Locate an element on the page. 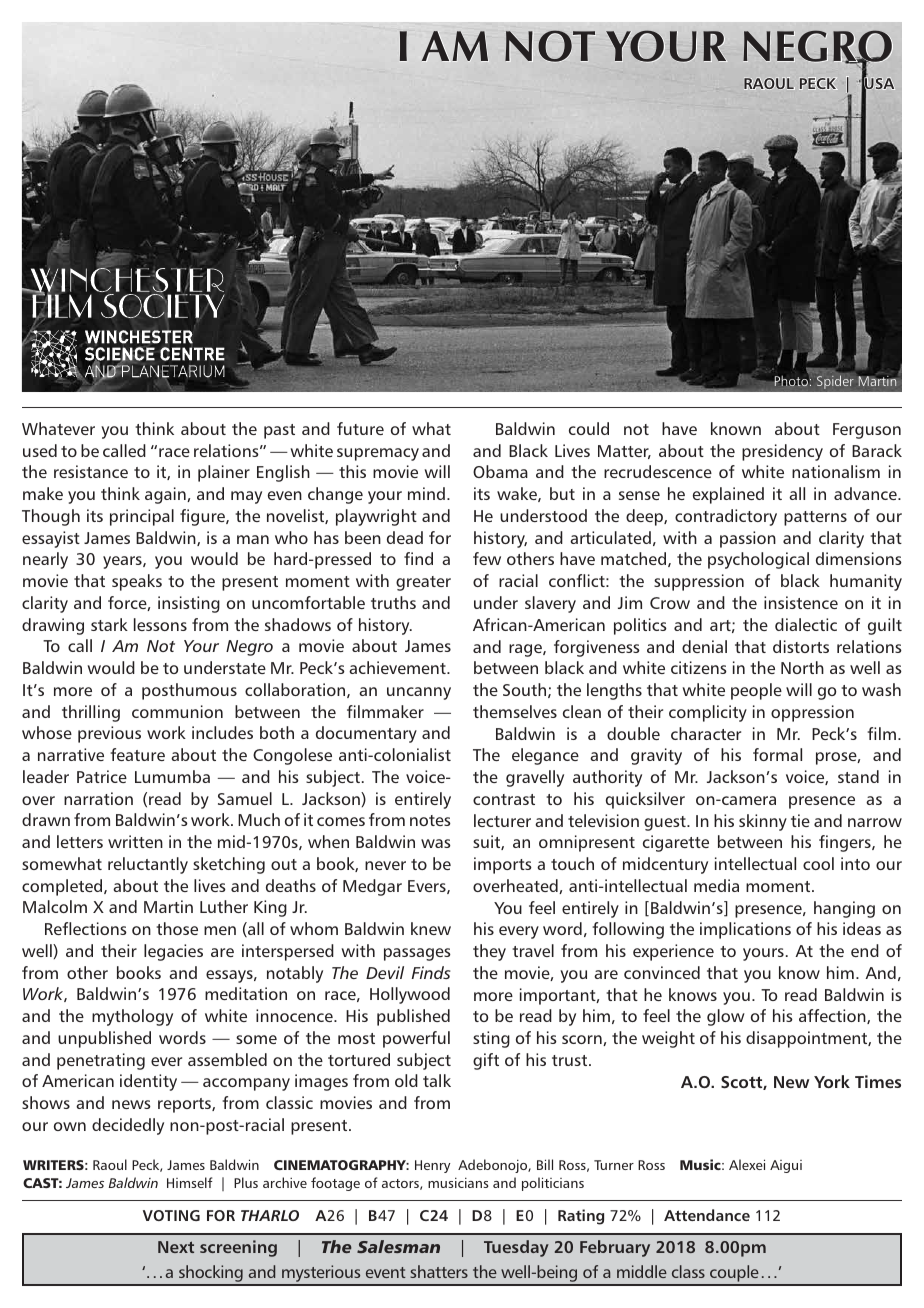 The width and height of the page is (924, 1308). Obama is located at coordinates (500, 471).
